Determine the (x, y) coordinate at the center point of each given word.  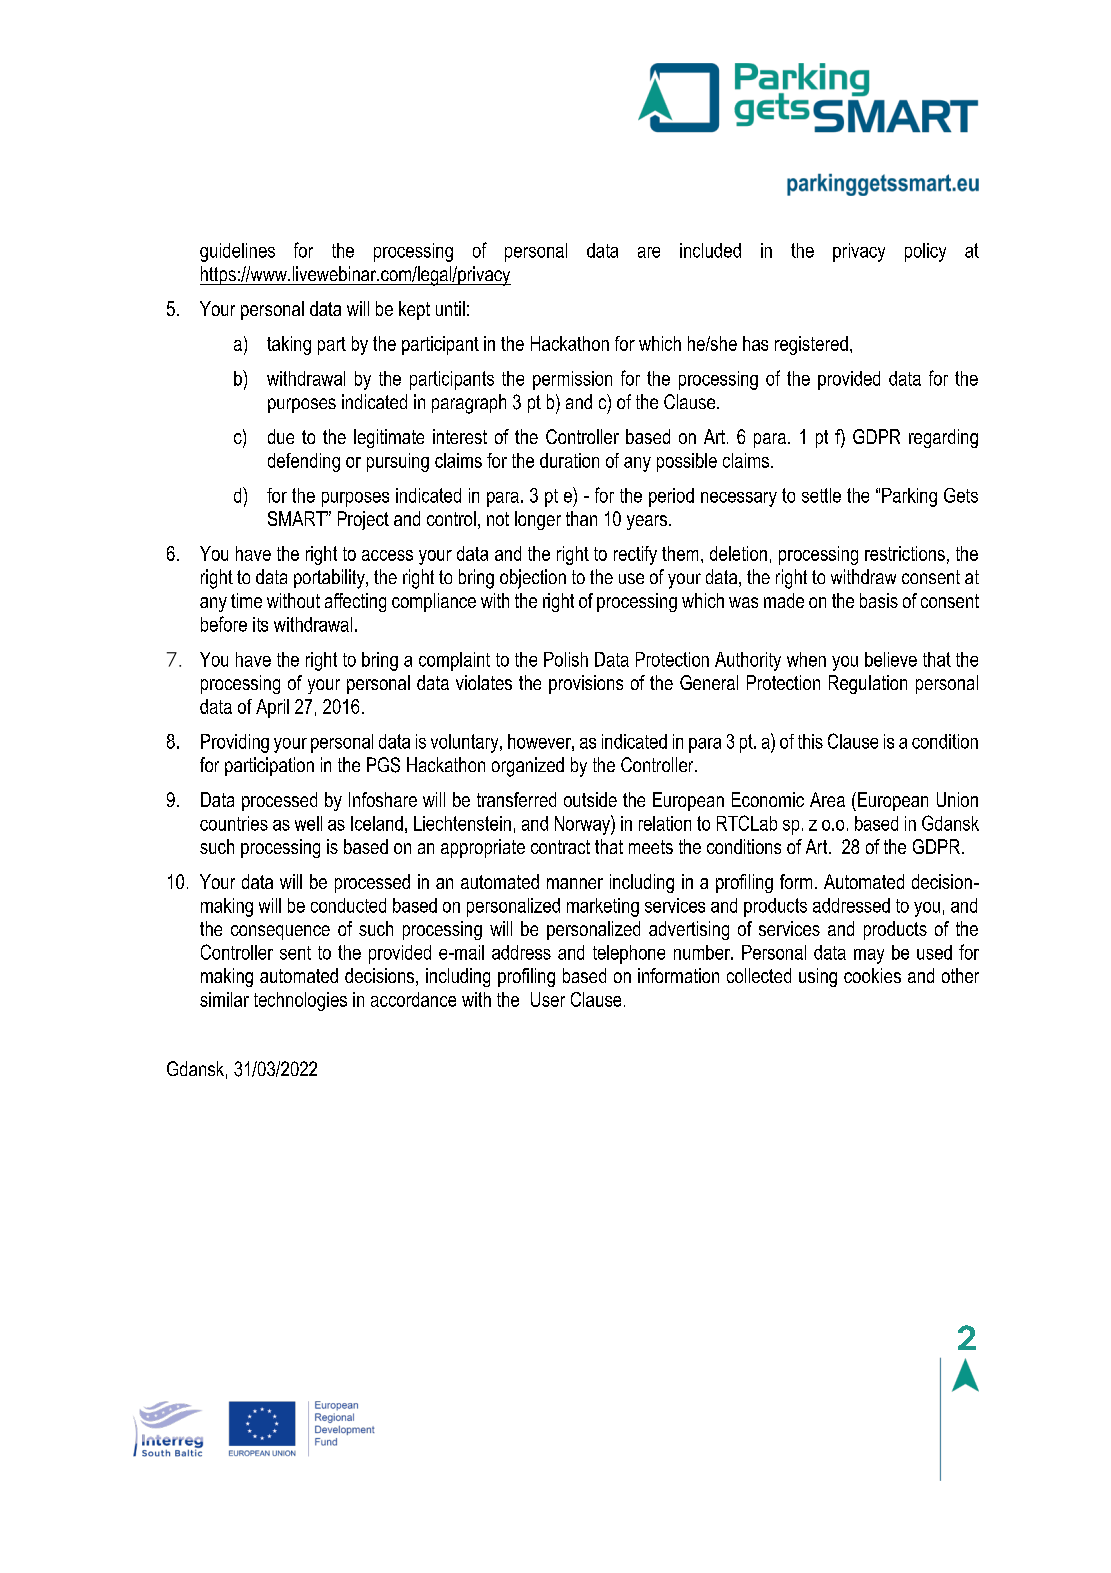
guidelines (237, 252)
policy (925, 252)
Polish (566, 659)
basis (879, 600)
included (710, 250)
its (260, 624)
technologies (300, 1001)
